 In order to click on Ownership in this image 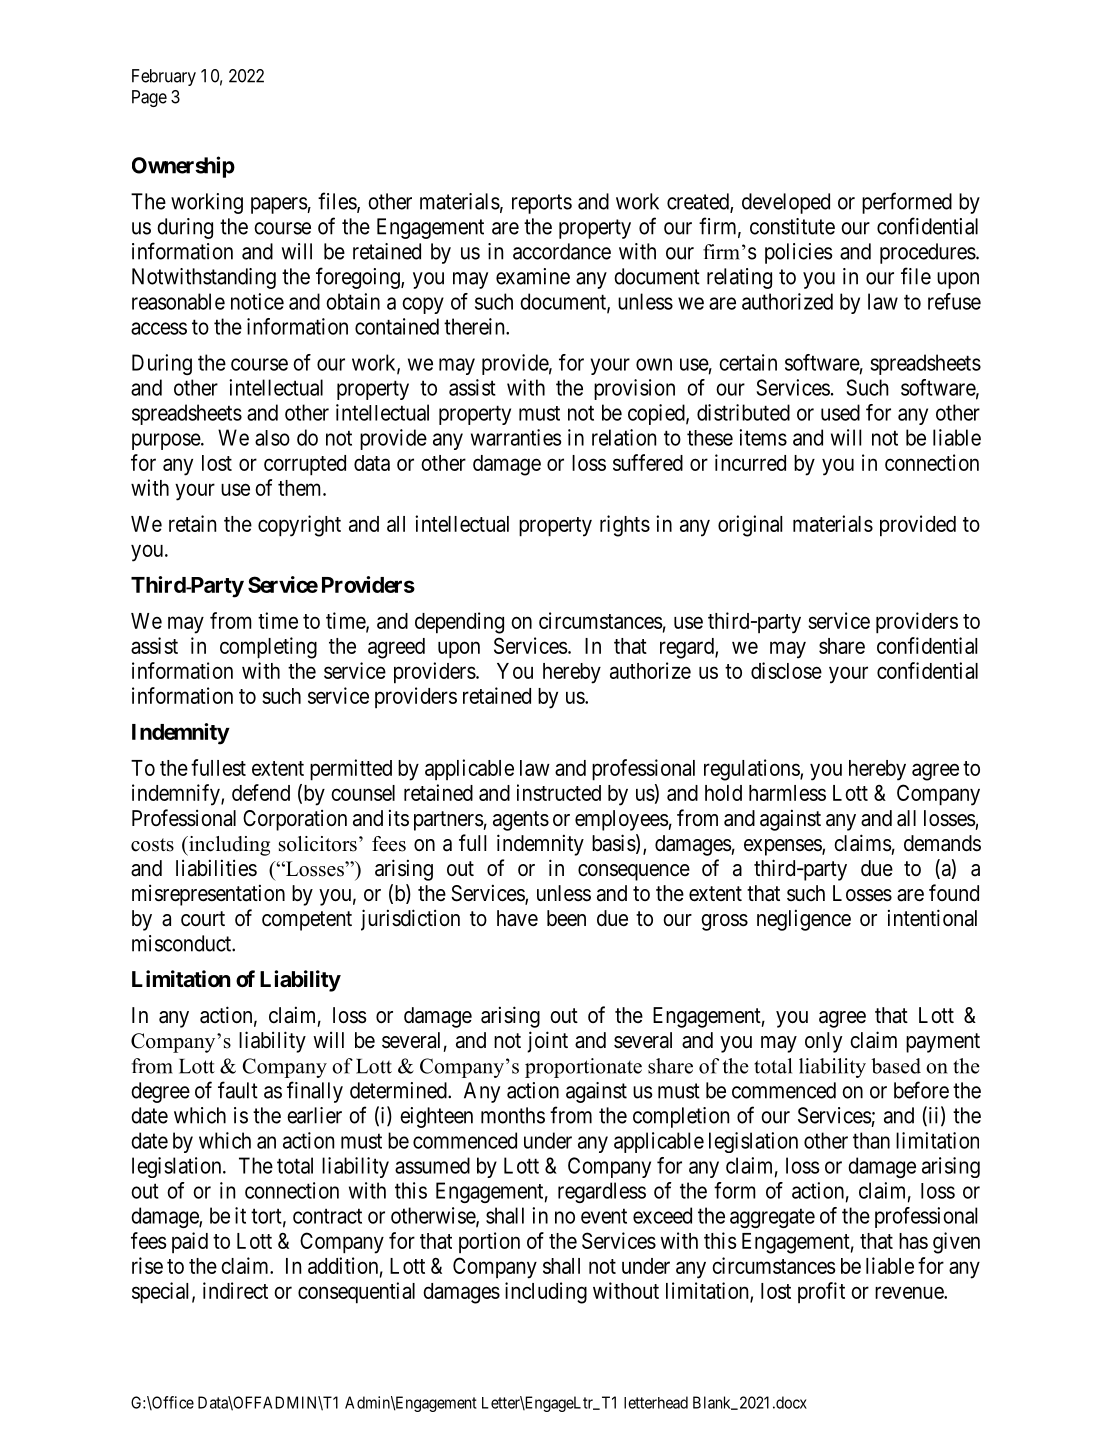, I will do `click(183, 167)`.
